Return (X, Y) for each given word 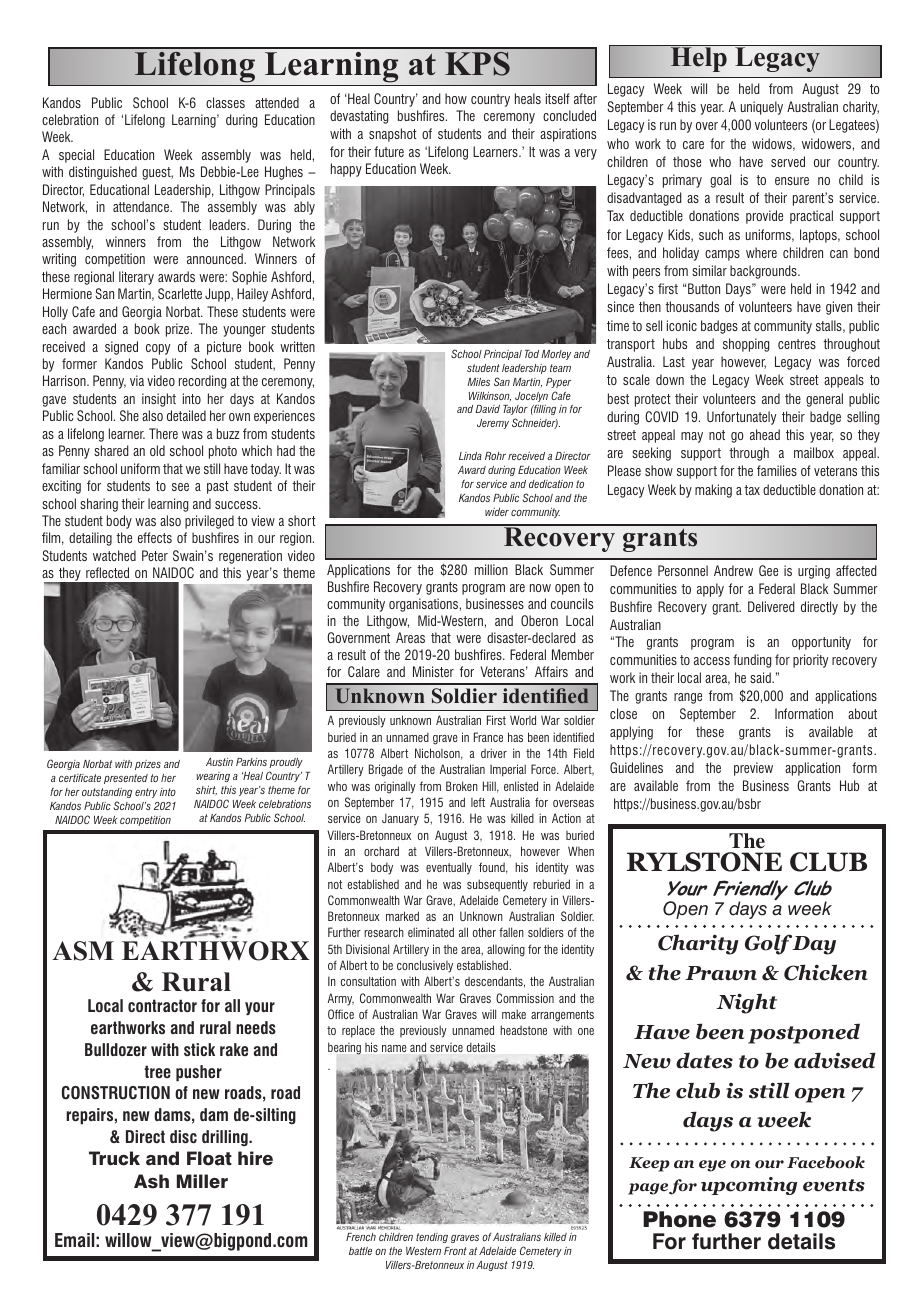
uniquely (762, 108)
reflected (107, 572)
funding (752, 661)
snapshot (393, 135)
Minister (433, 671)
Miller (202, 1181)
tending (432, 1238)
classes (225, 102)
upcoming (749, 1186)
